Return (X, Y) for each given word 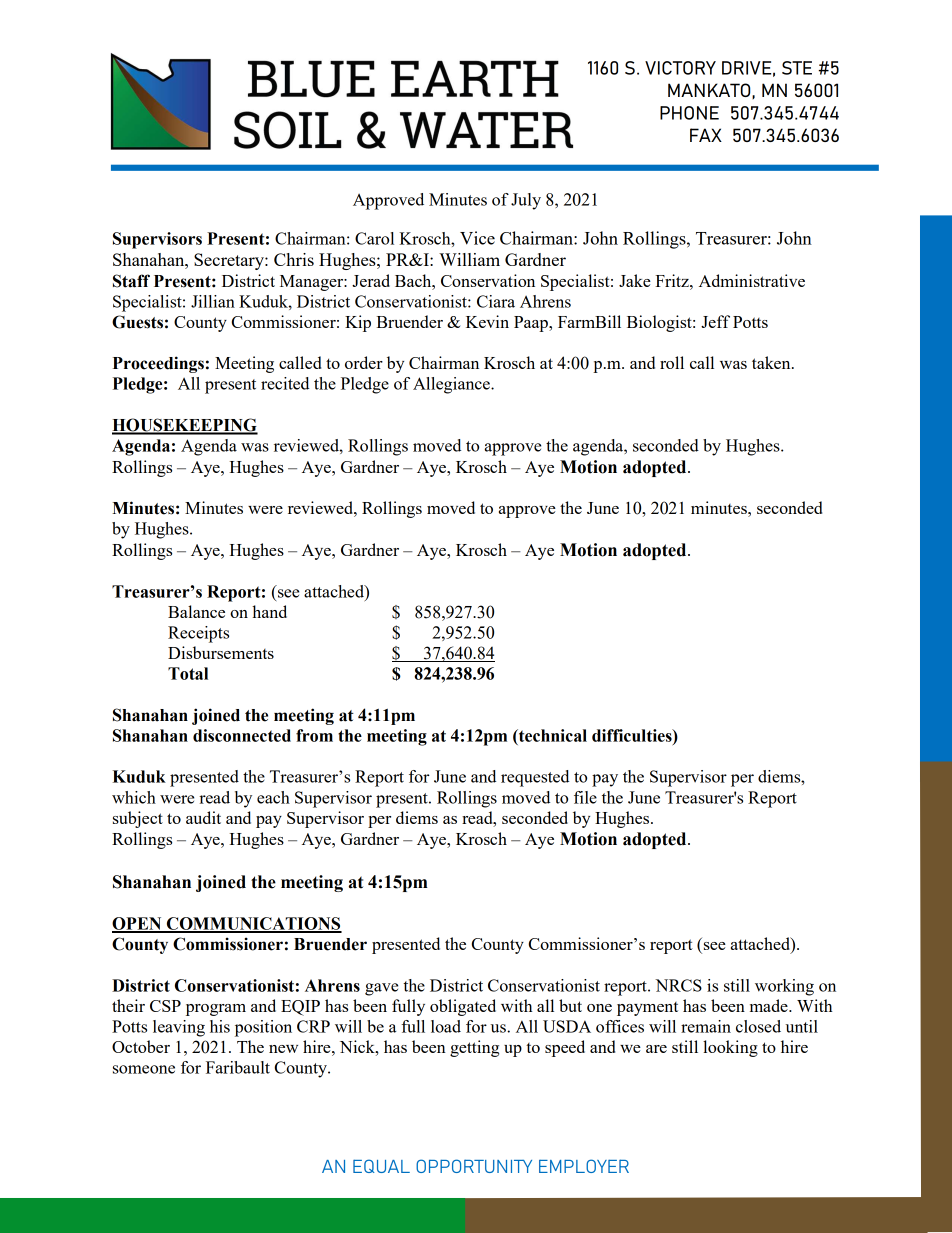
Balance (196, 611)
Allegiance (452, 385)
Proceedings (158, 364)
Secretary (230, 261)
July (526, 201)
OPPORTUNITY (474, 1166)
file (585, 797)
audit (203, 817)
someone (144, 1069)
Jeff (715, 321)
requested (535, 778)
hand (269, 611)
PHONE (689, 113)
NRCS (678, 985)
